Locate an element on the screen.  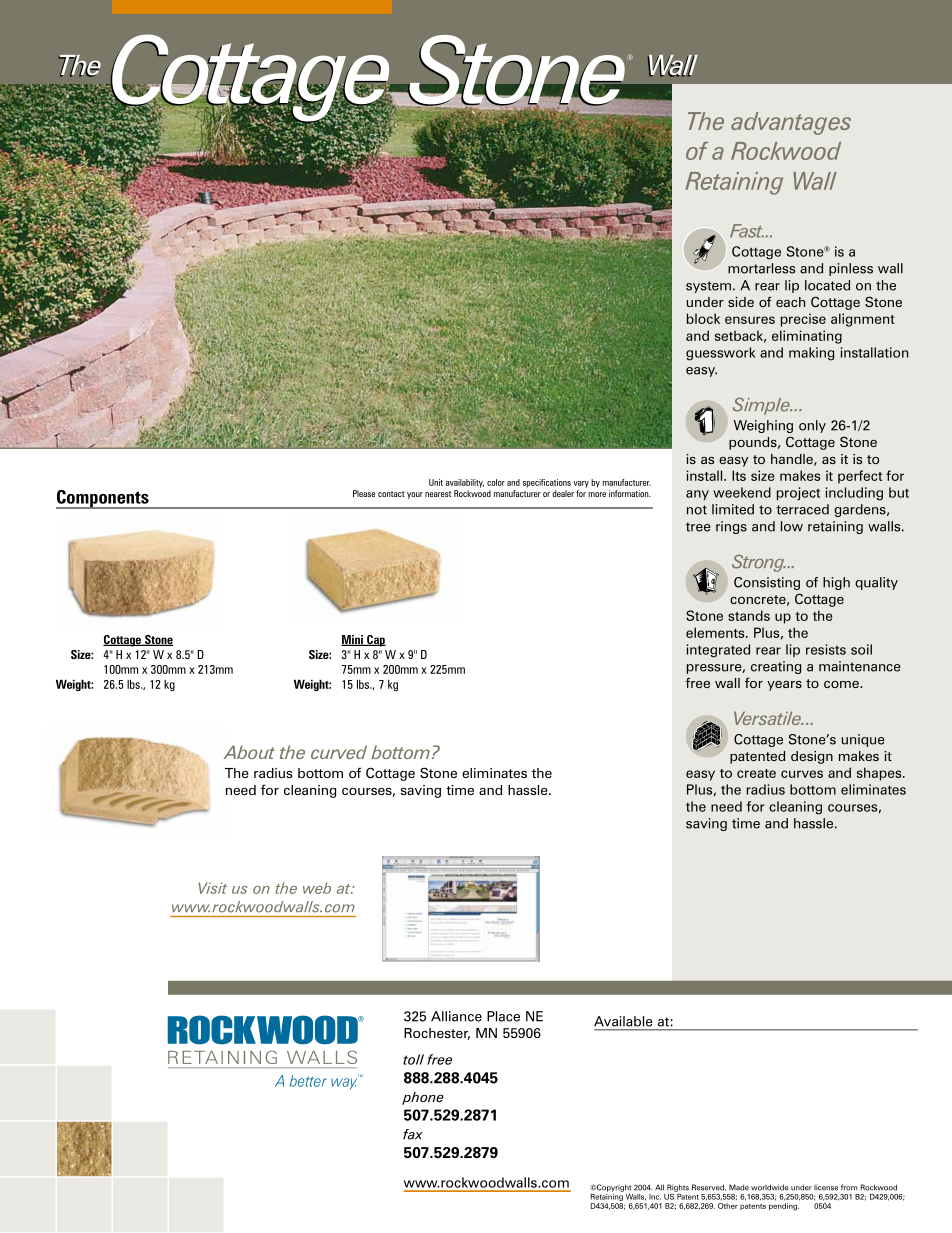
About is located at coordinates (249, 752).
